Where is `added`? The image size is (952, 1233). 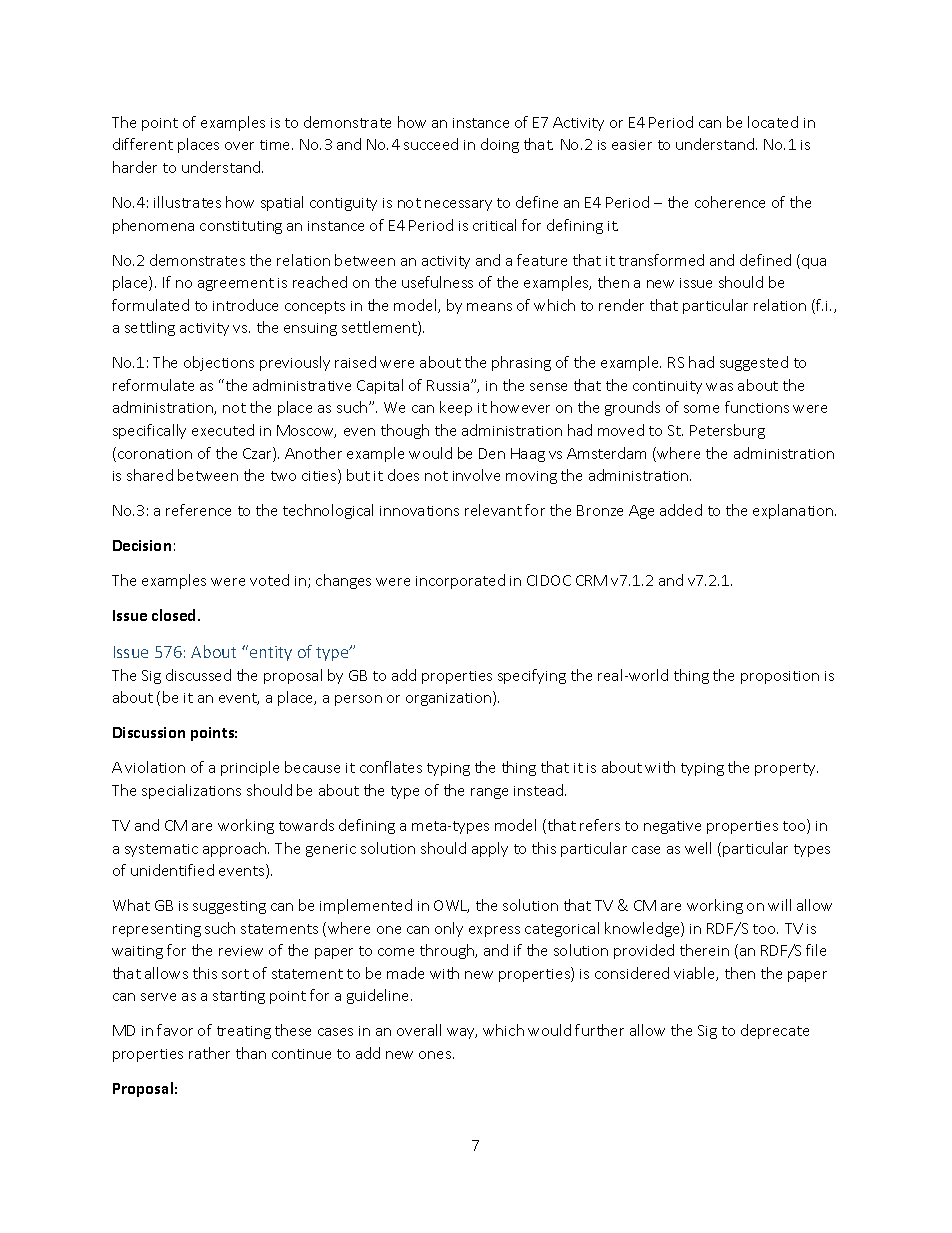
added is located at coordinates (681, 510).
